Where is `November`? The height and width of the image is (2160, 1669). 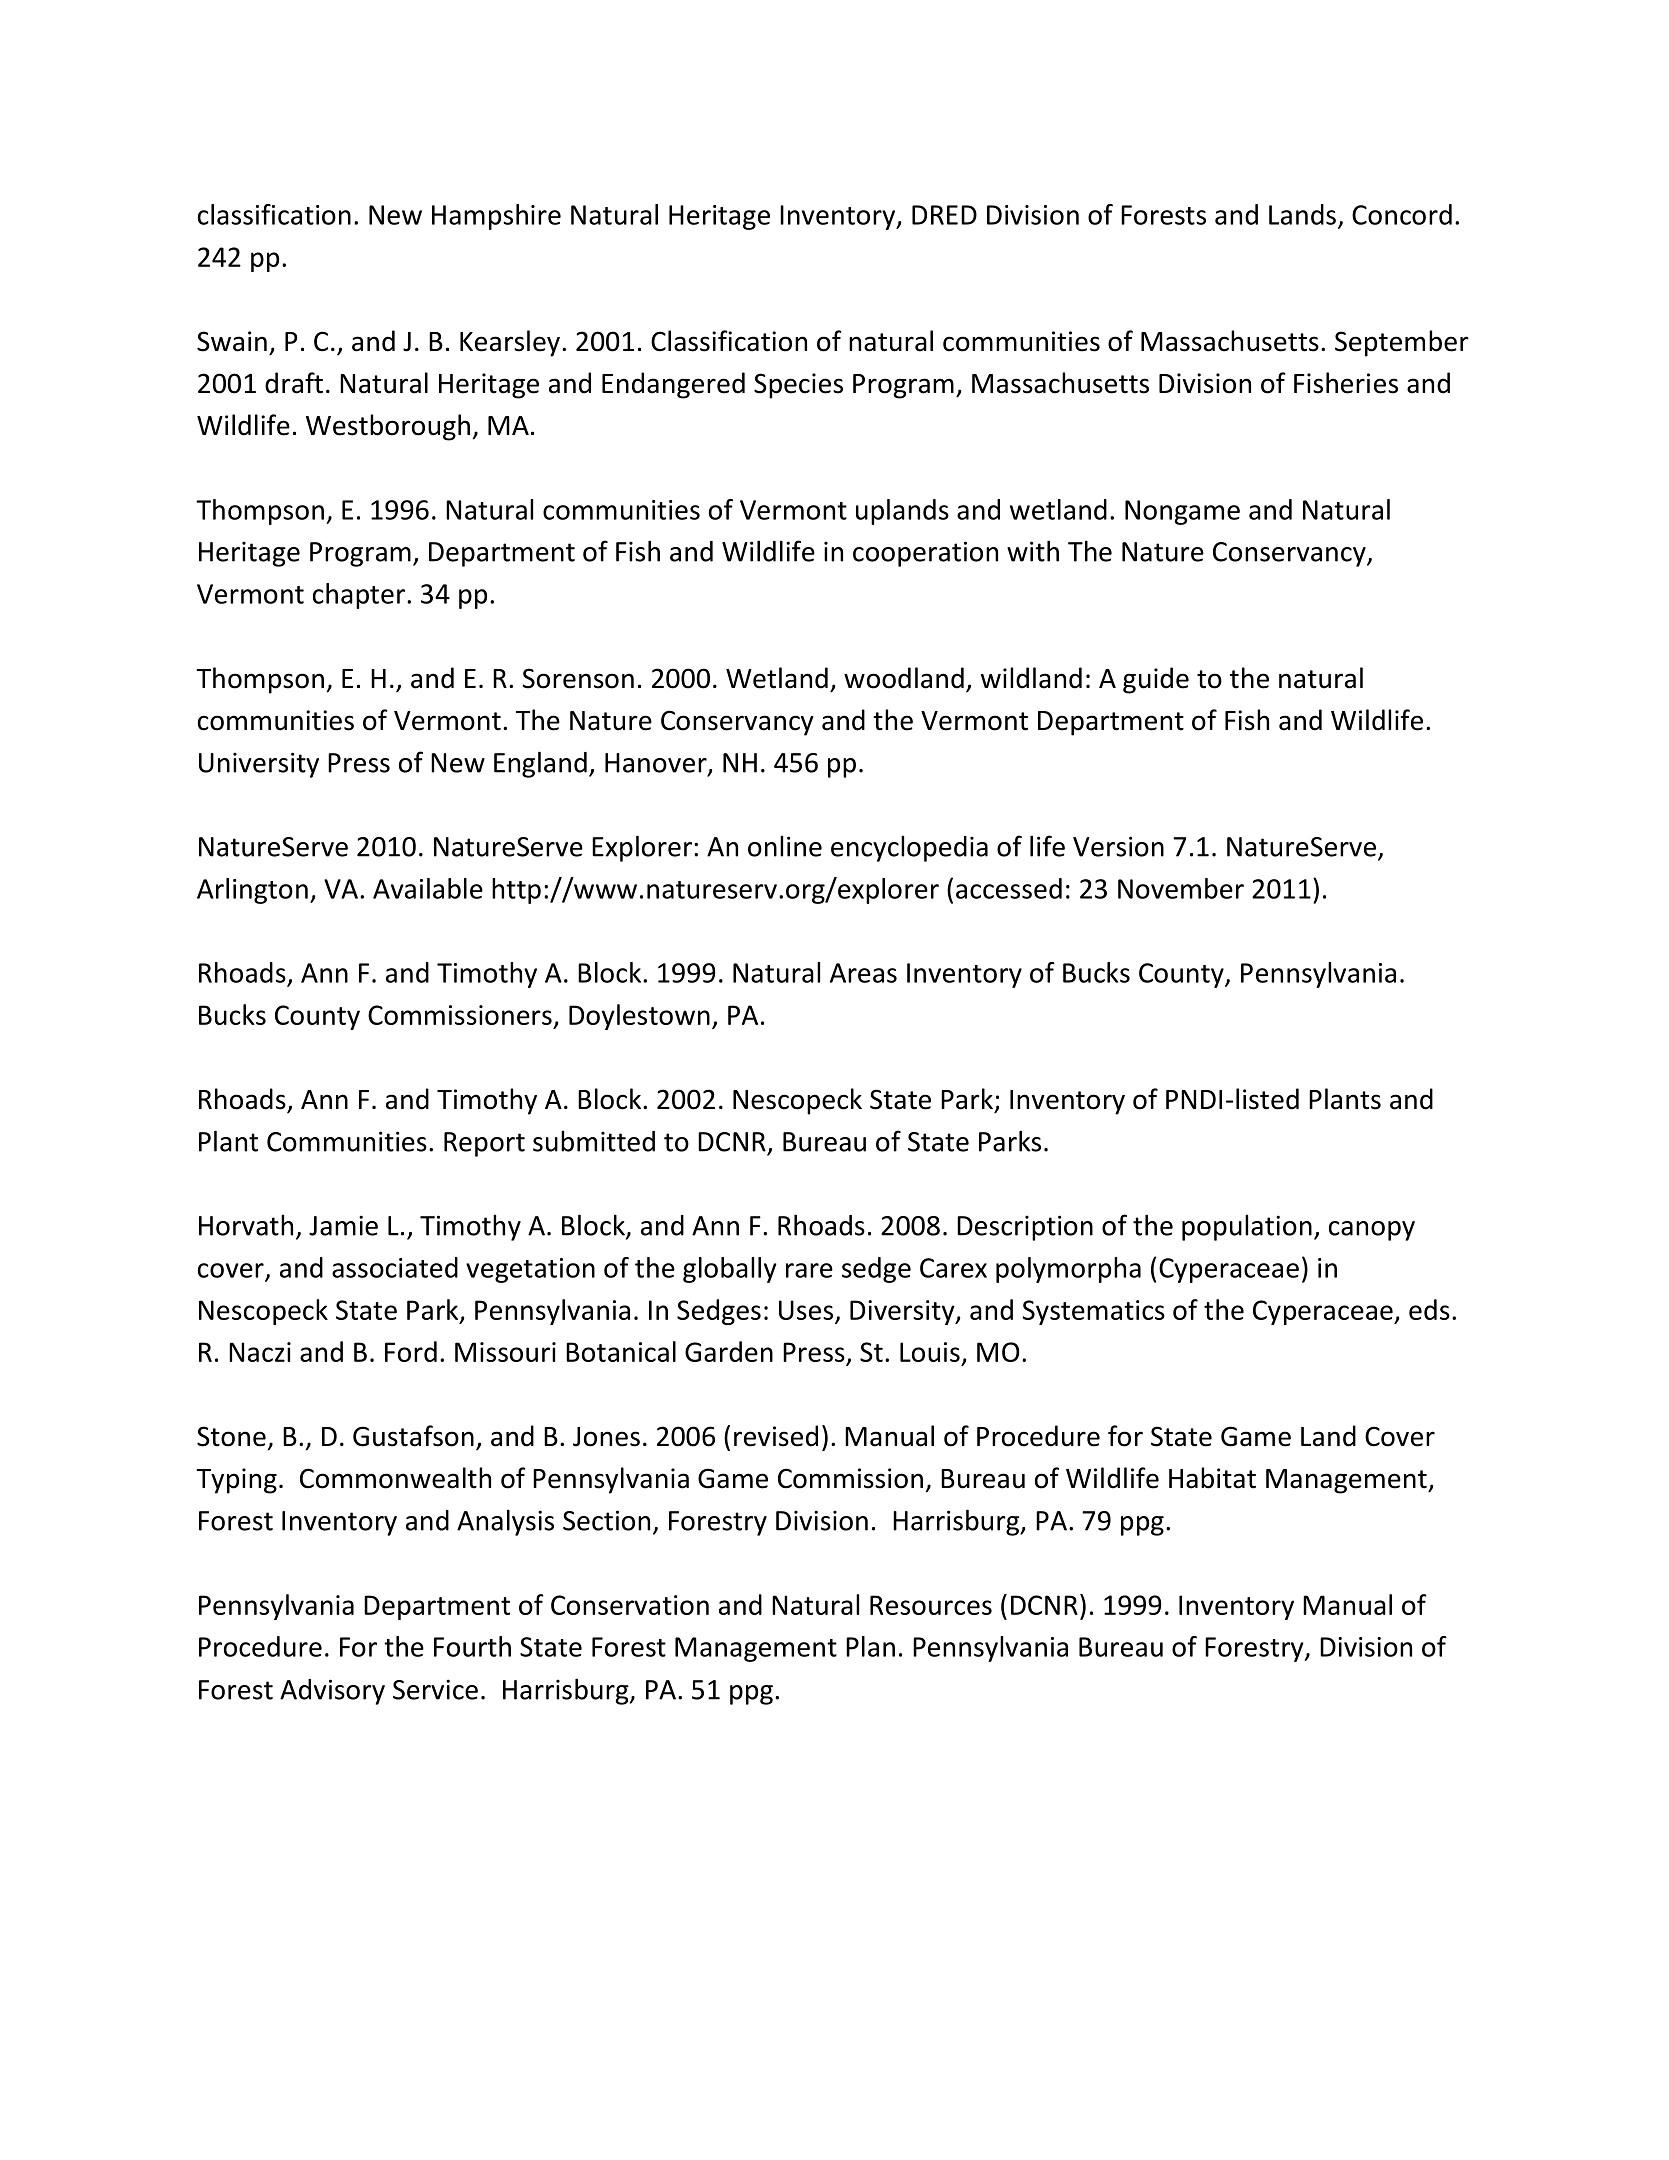 November is located at coordinates (1181, 888).
